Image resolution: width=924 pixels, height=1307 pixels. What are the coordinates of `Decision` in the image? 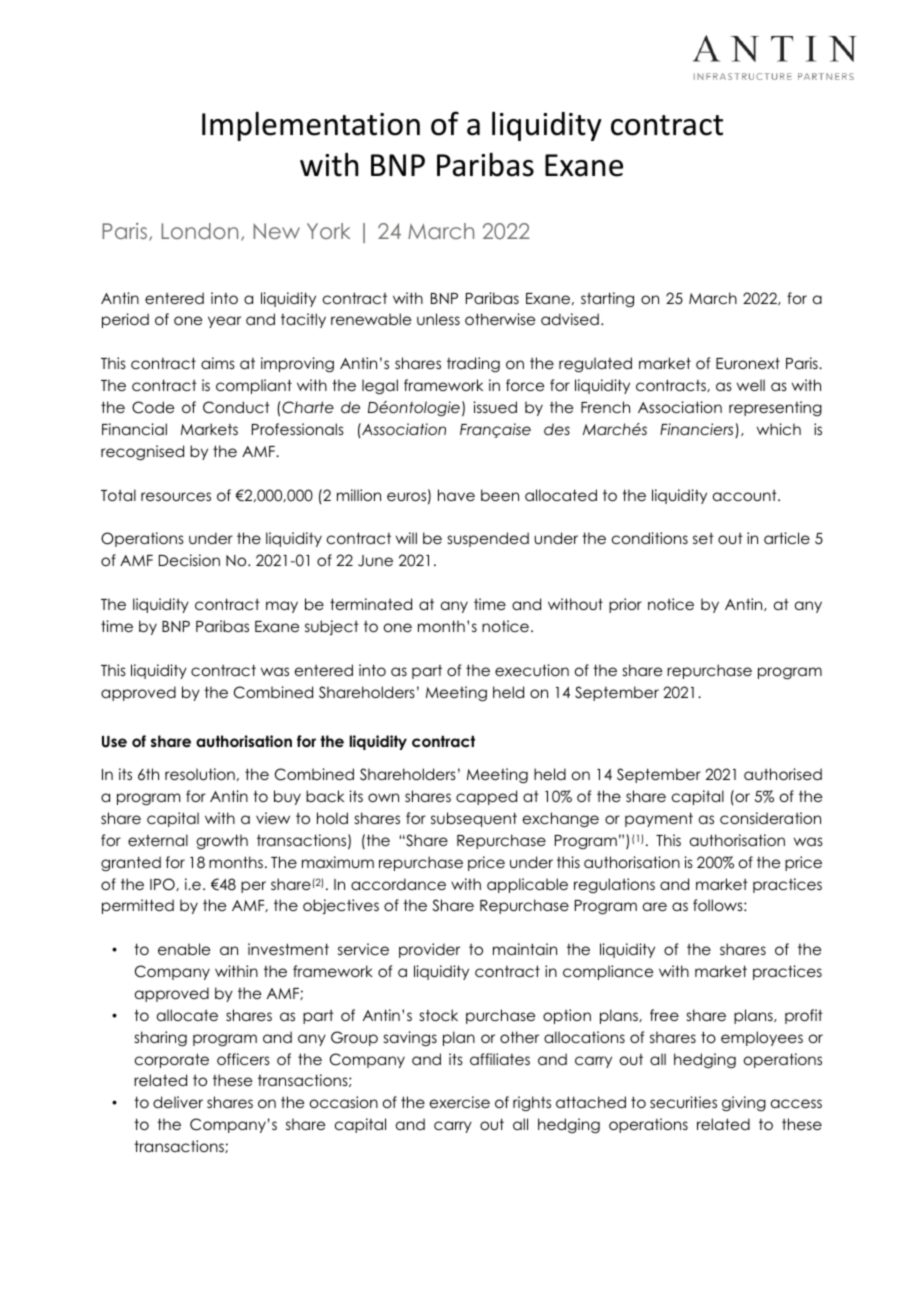 It's located at (189, 560).
